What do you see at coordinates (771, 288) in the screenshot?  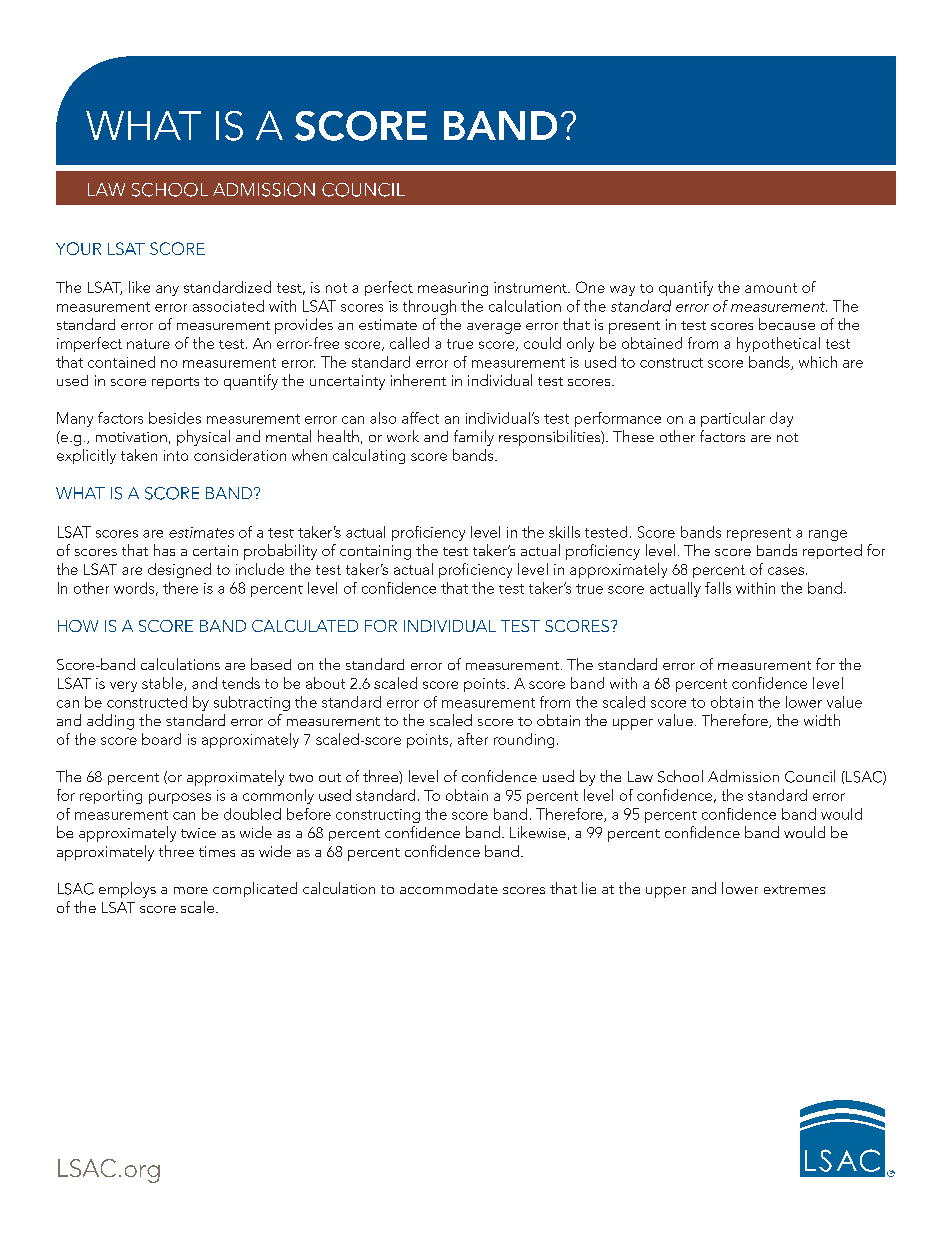 I see `amount` at bounding box center [771, 288].
